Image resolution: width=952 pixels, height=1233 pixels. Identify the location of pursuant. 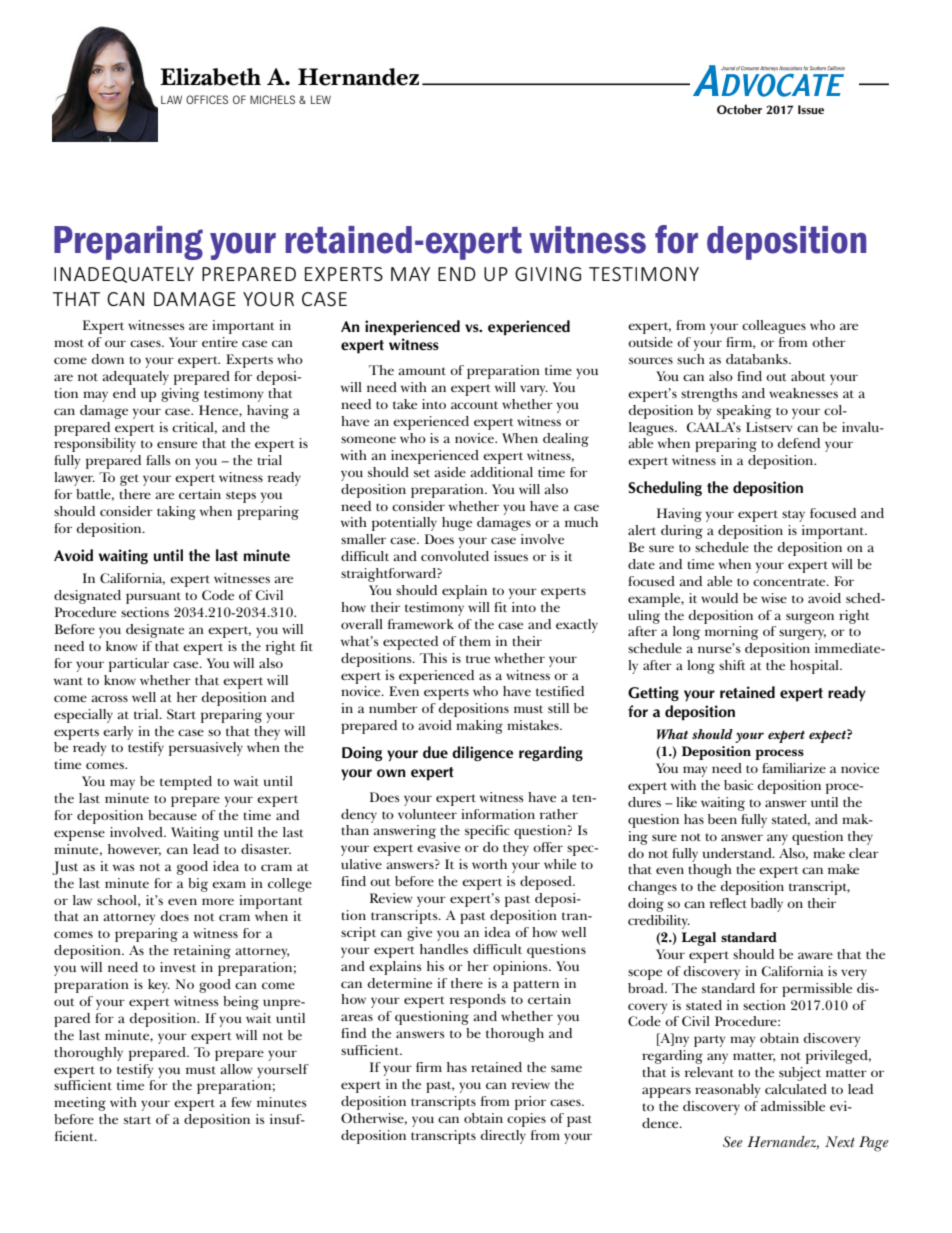
(153, 598).
